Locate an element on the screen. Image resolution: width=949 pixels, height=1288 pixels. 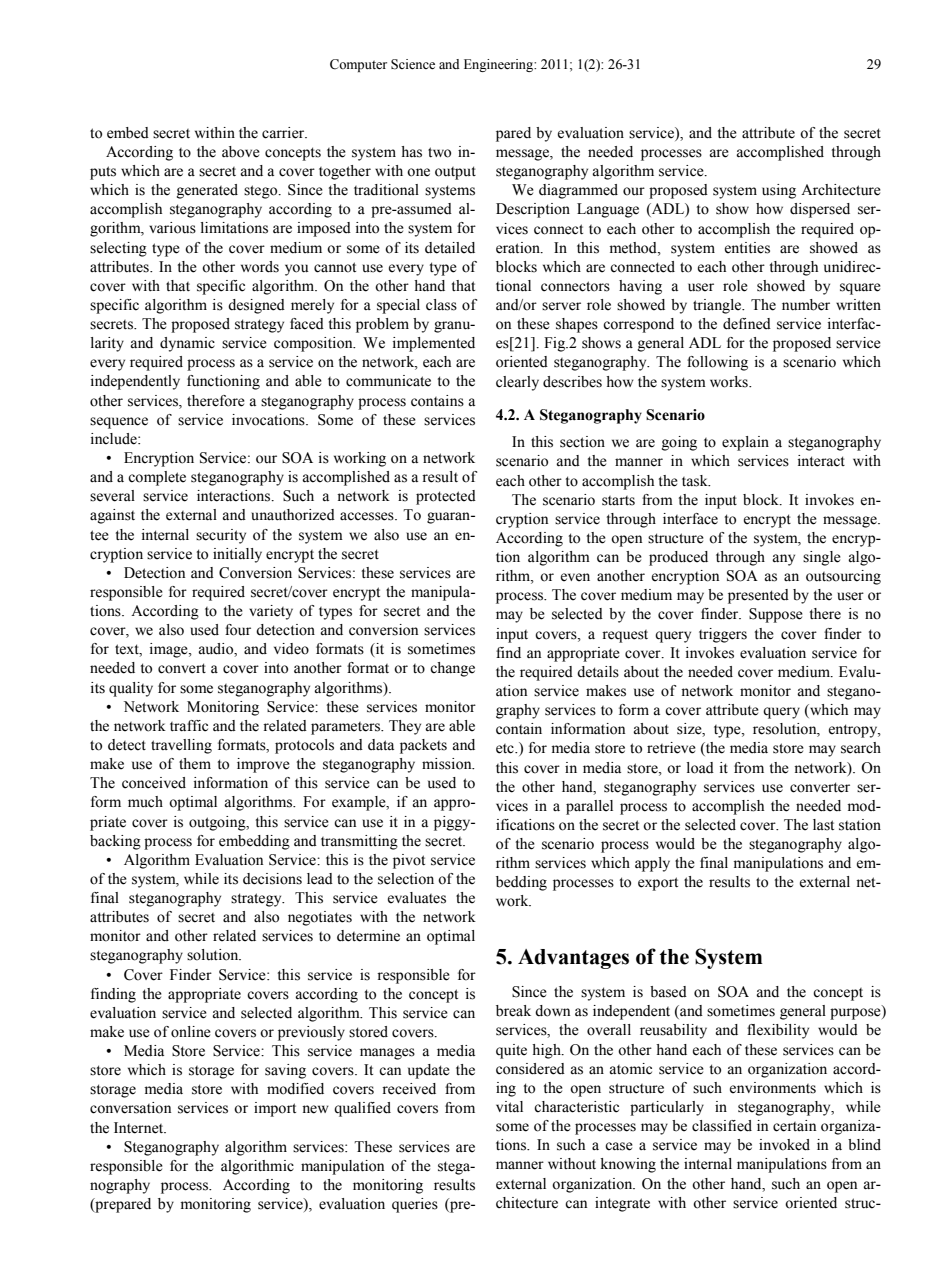
last is located at coordinates (823, 825).
